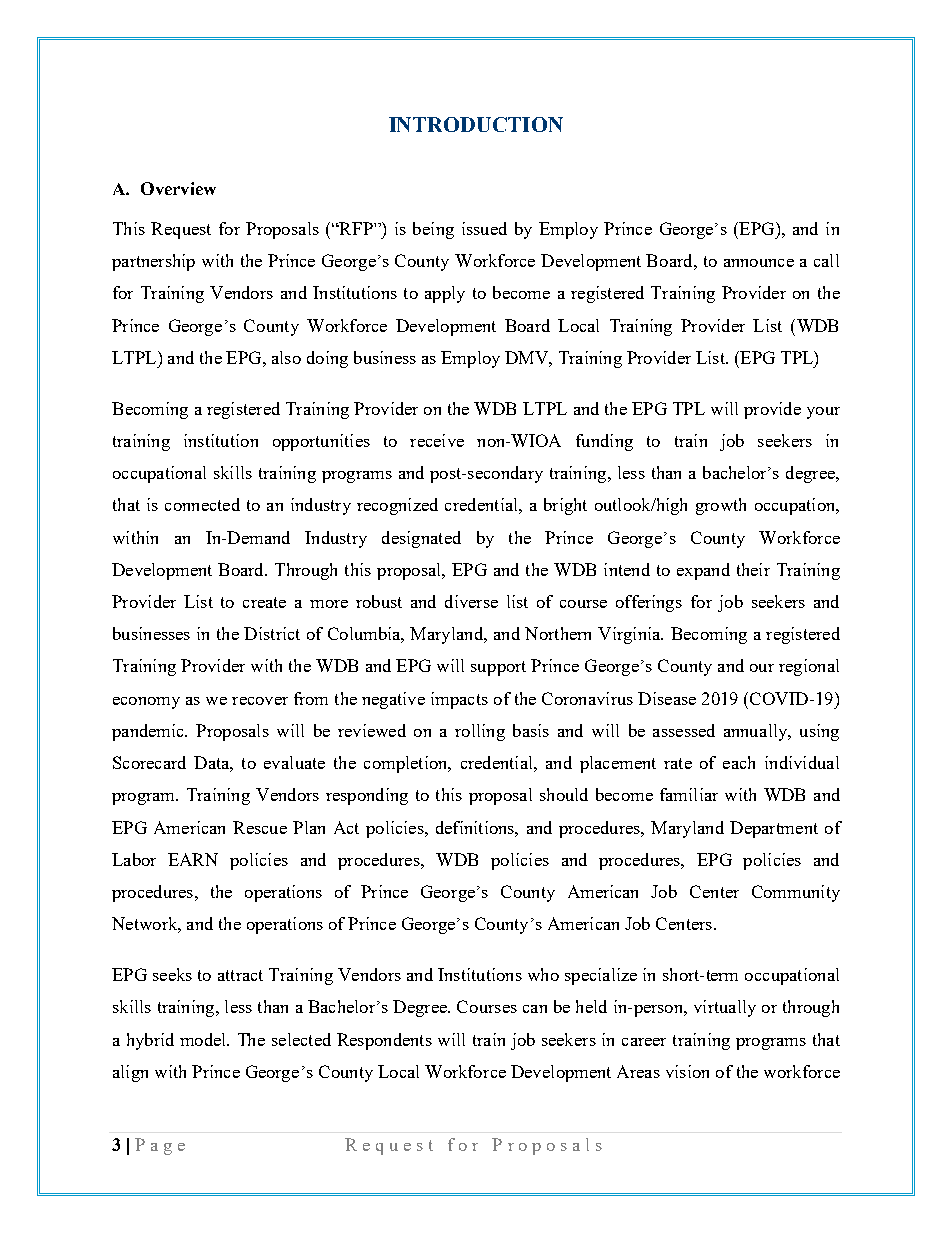 Image resolution: width=952 pixels, height=1233 pixels. I want to click on receive, so click(437, 440).
